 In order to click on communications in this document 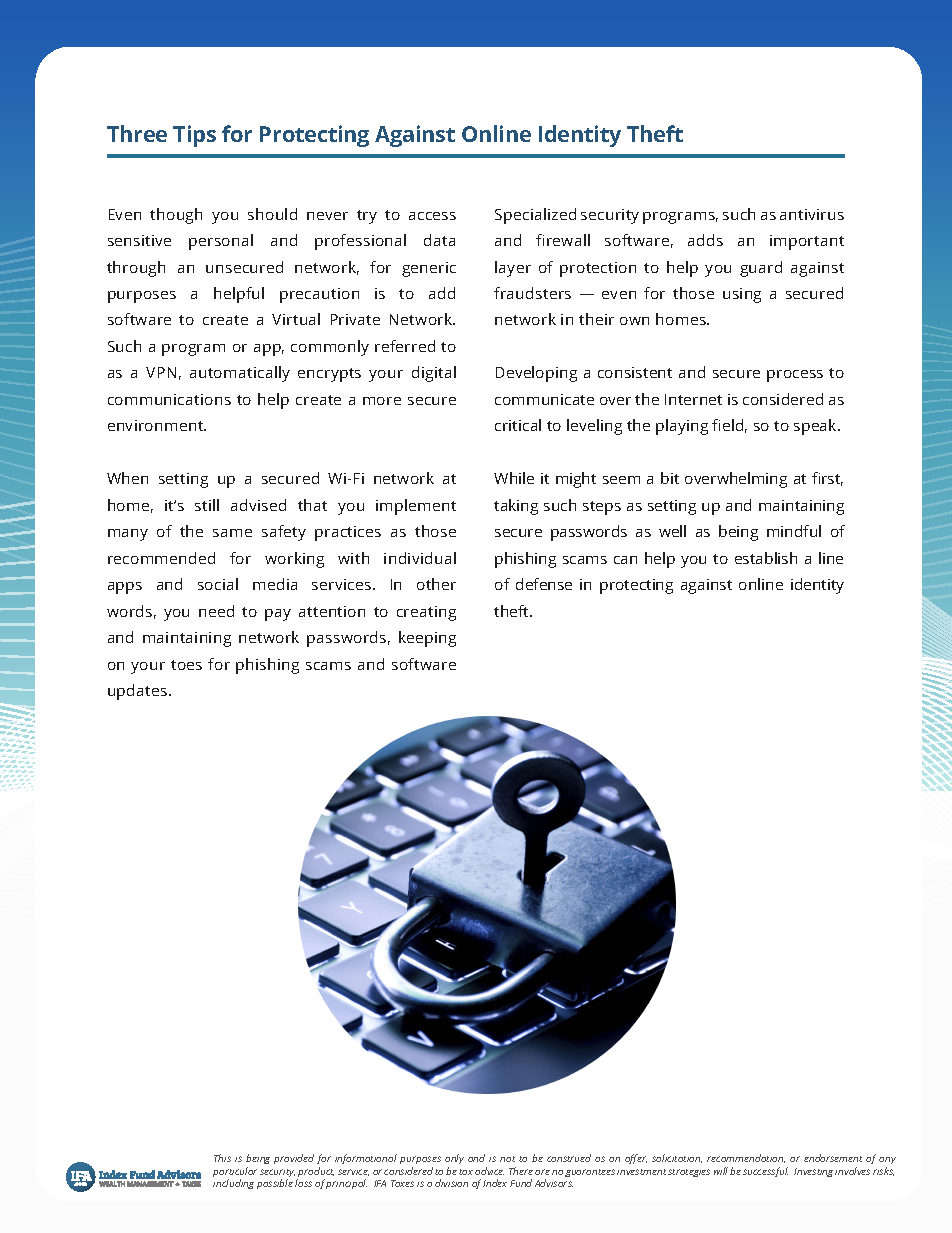, I will do `click(169, 399)`.
